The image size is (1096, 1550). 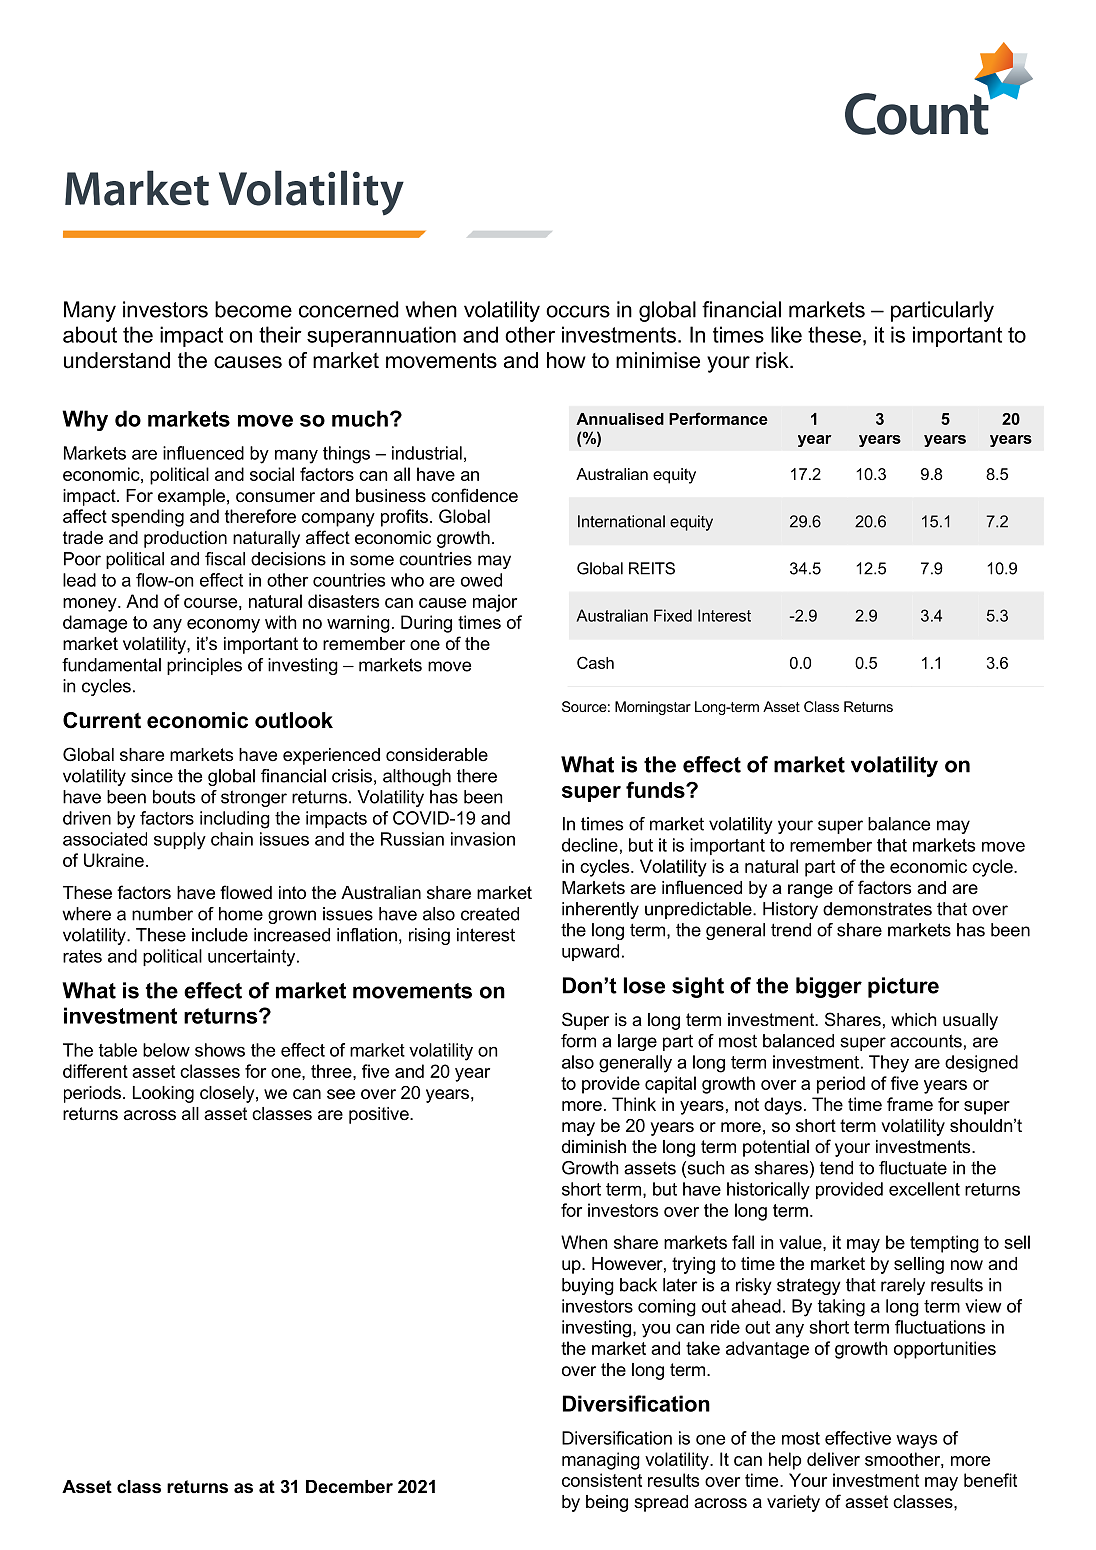 What do you see at coordinates (786, 334) in the document?
I see `like` at bounding box center [786, 334].
